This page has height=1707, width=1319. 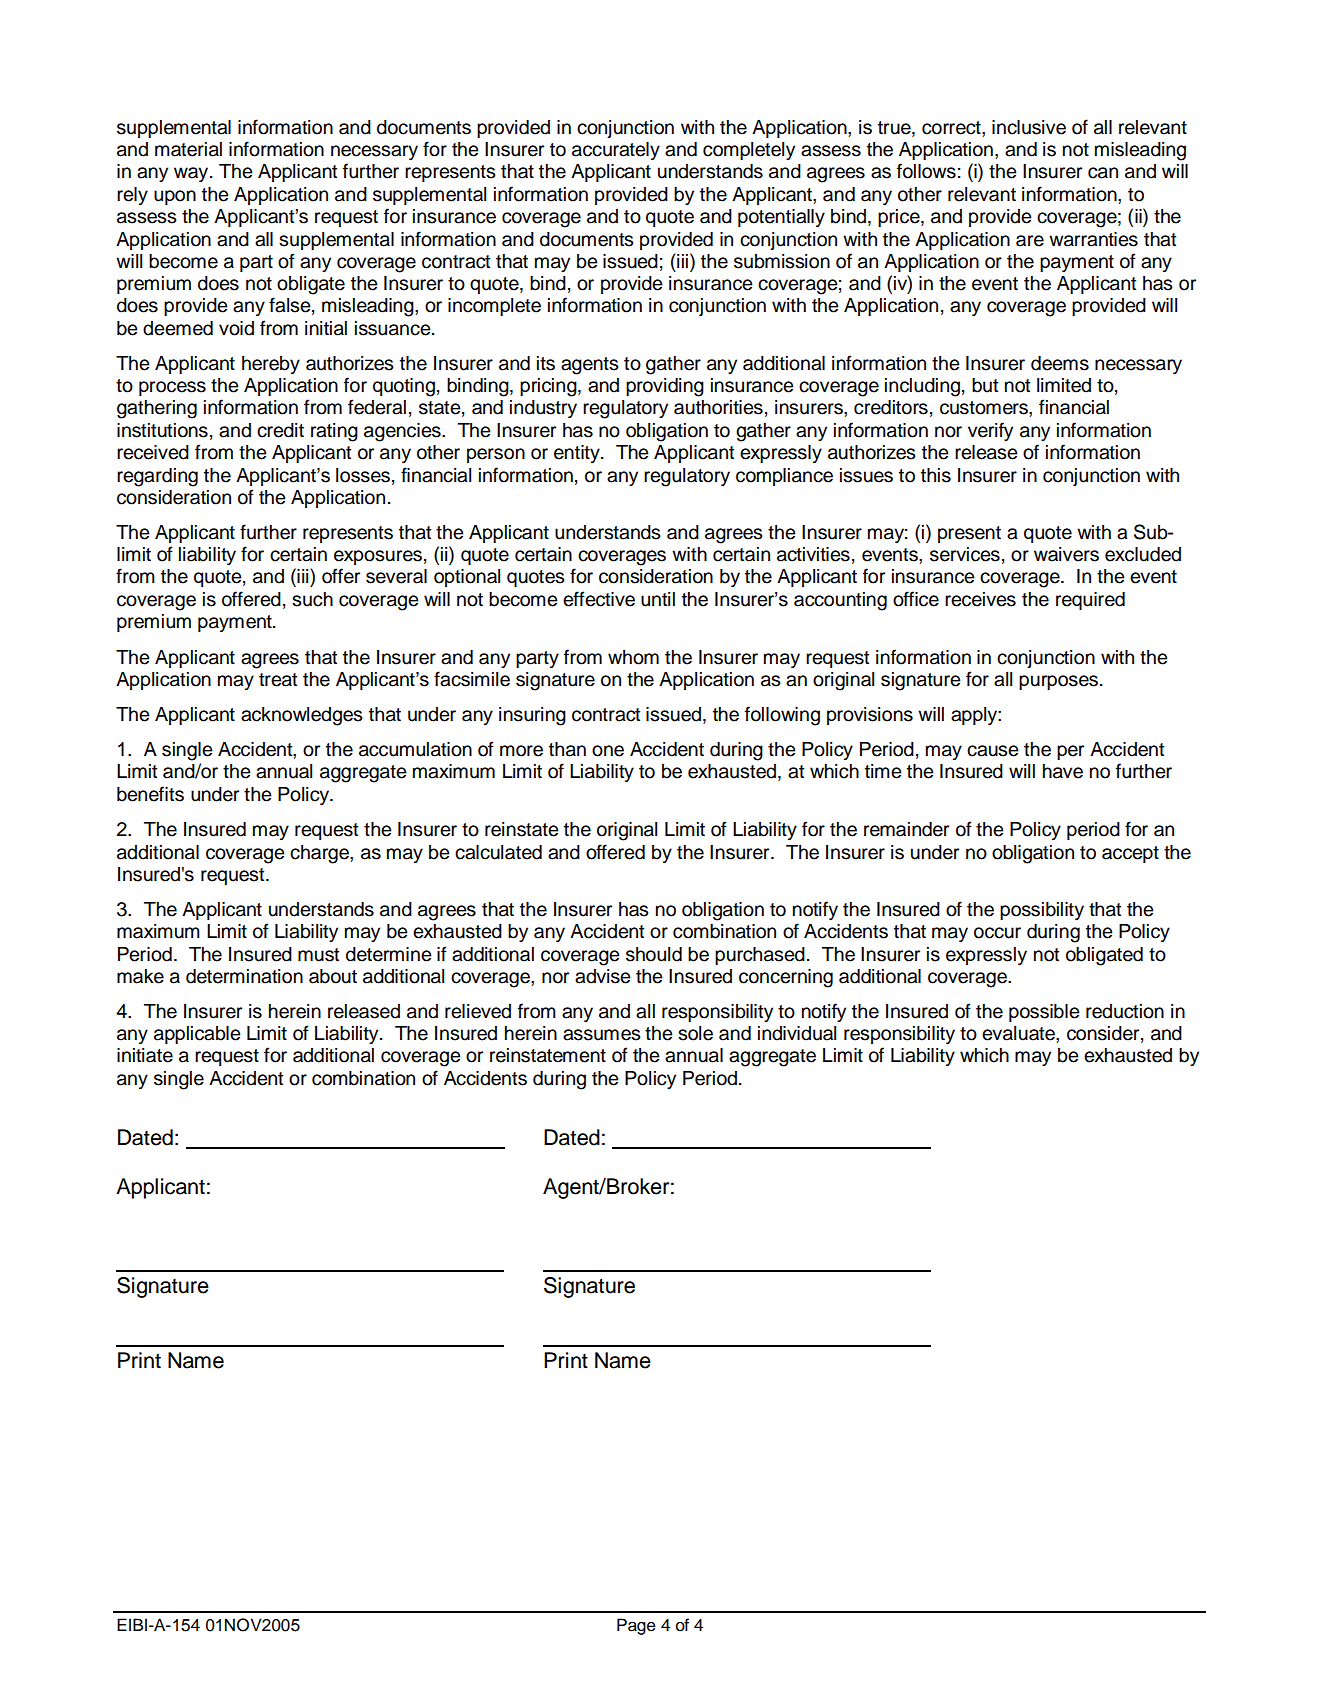 I want to click on charge, so click(x=320, y=854).
